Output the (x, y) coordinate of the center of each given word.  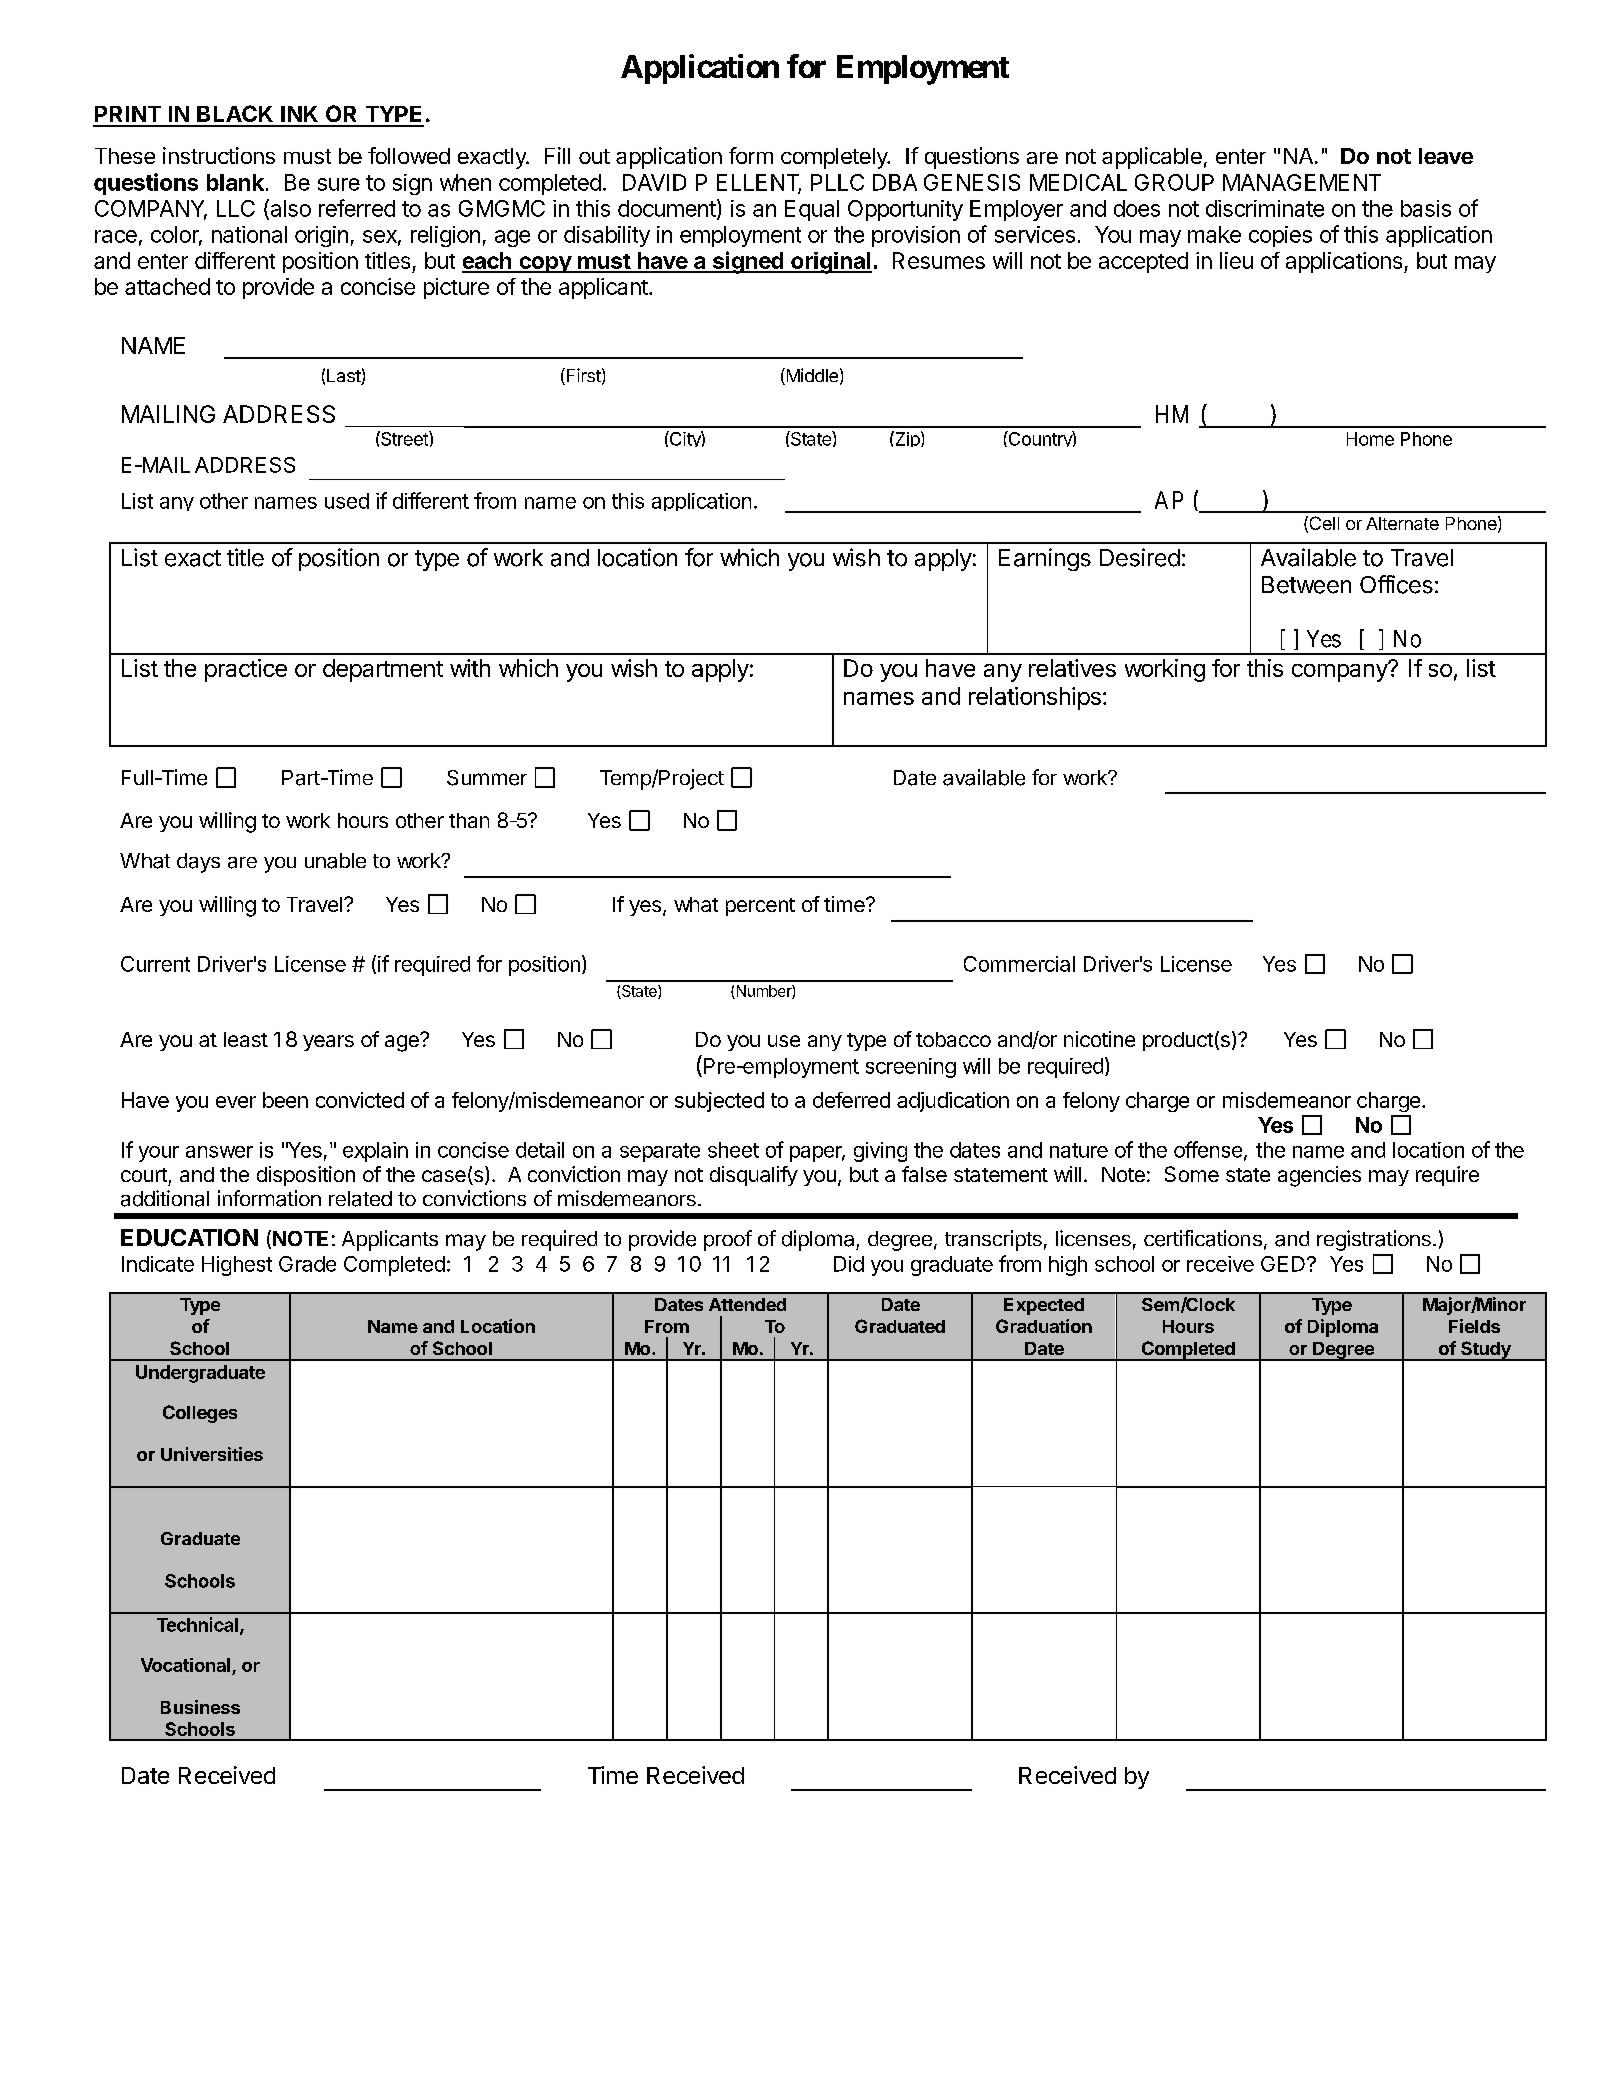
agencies (1319, 1176)
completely (835, 158)
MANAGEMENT (1302, 182)
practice (246, 670)
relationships (1035, 698)
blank (235, 182)
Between (1306, 585)
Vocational (187, 1666)
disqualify (754, 1176)
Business (200, 1707)
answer (219, 1152)
